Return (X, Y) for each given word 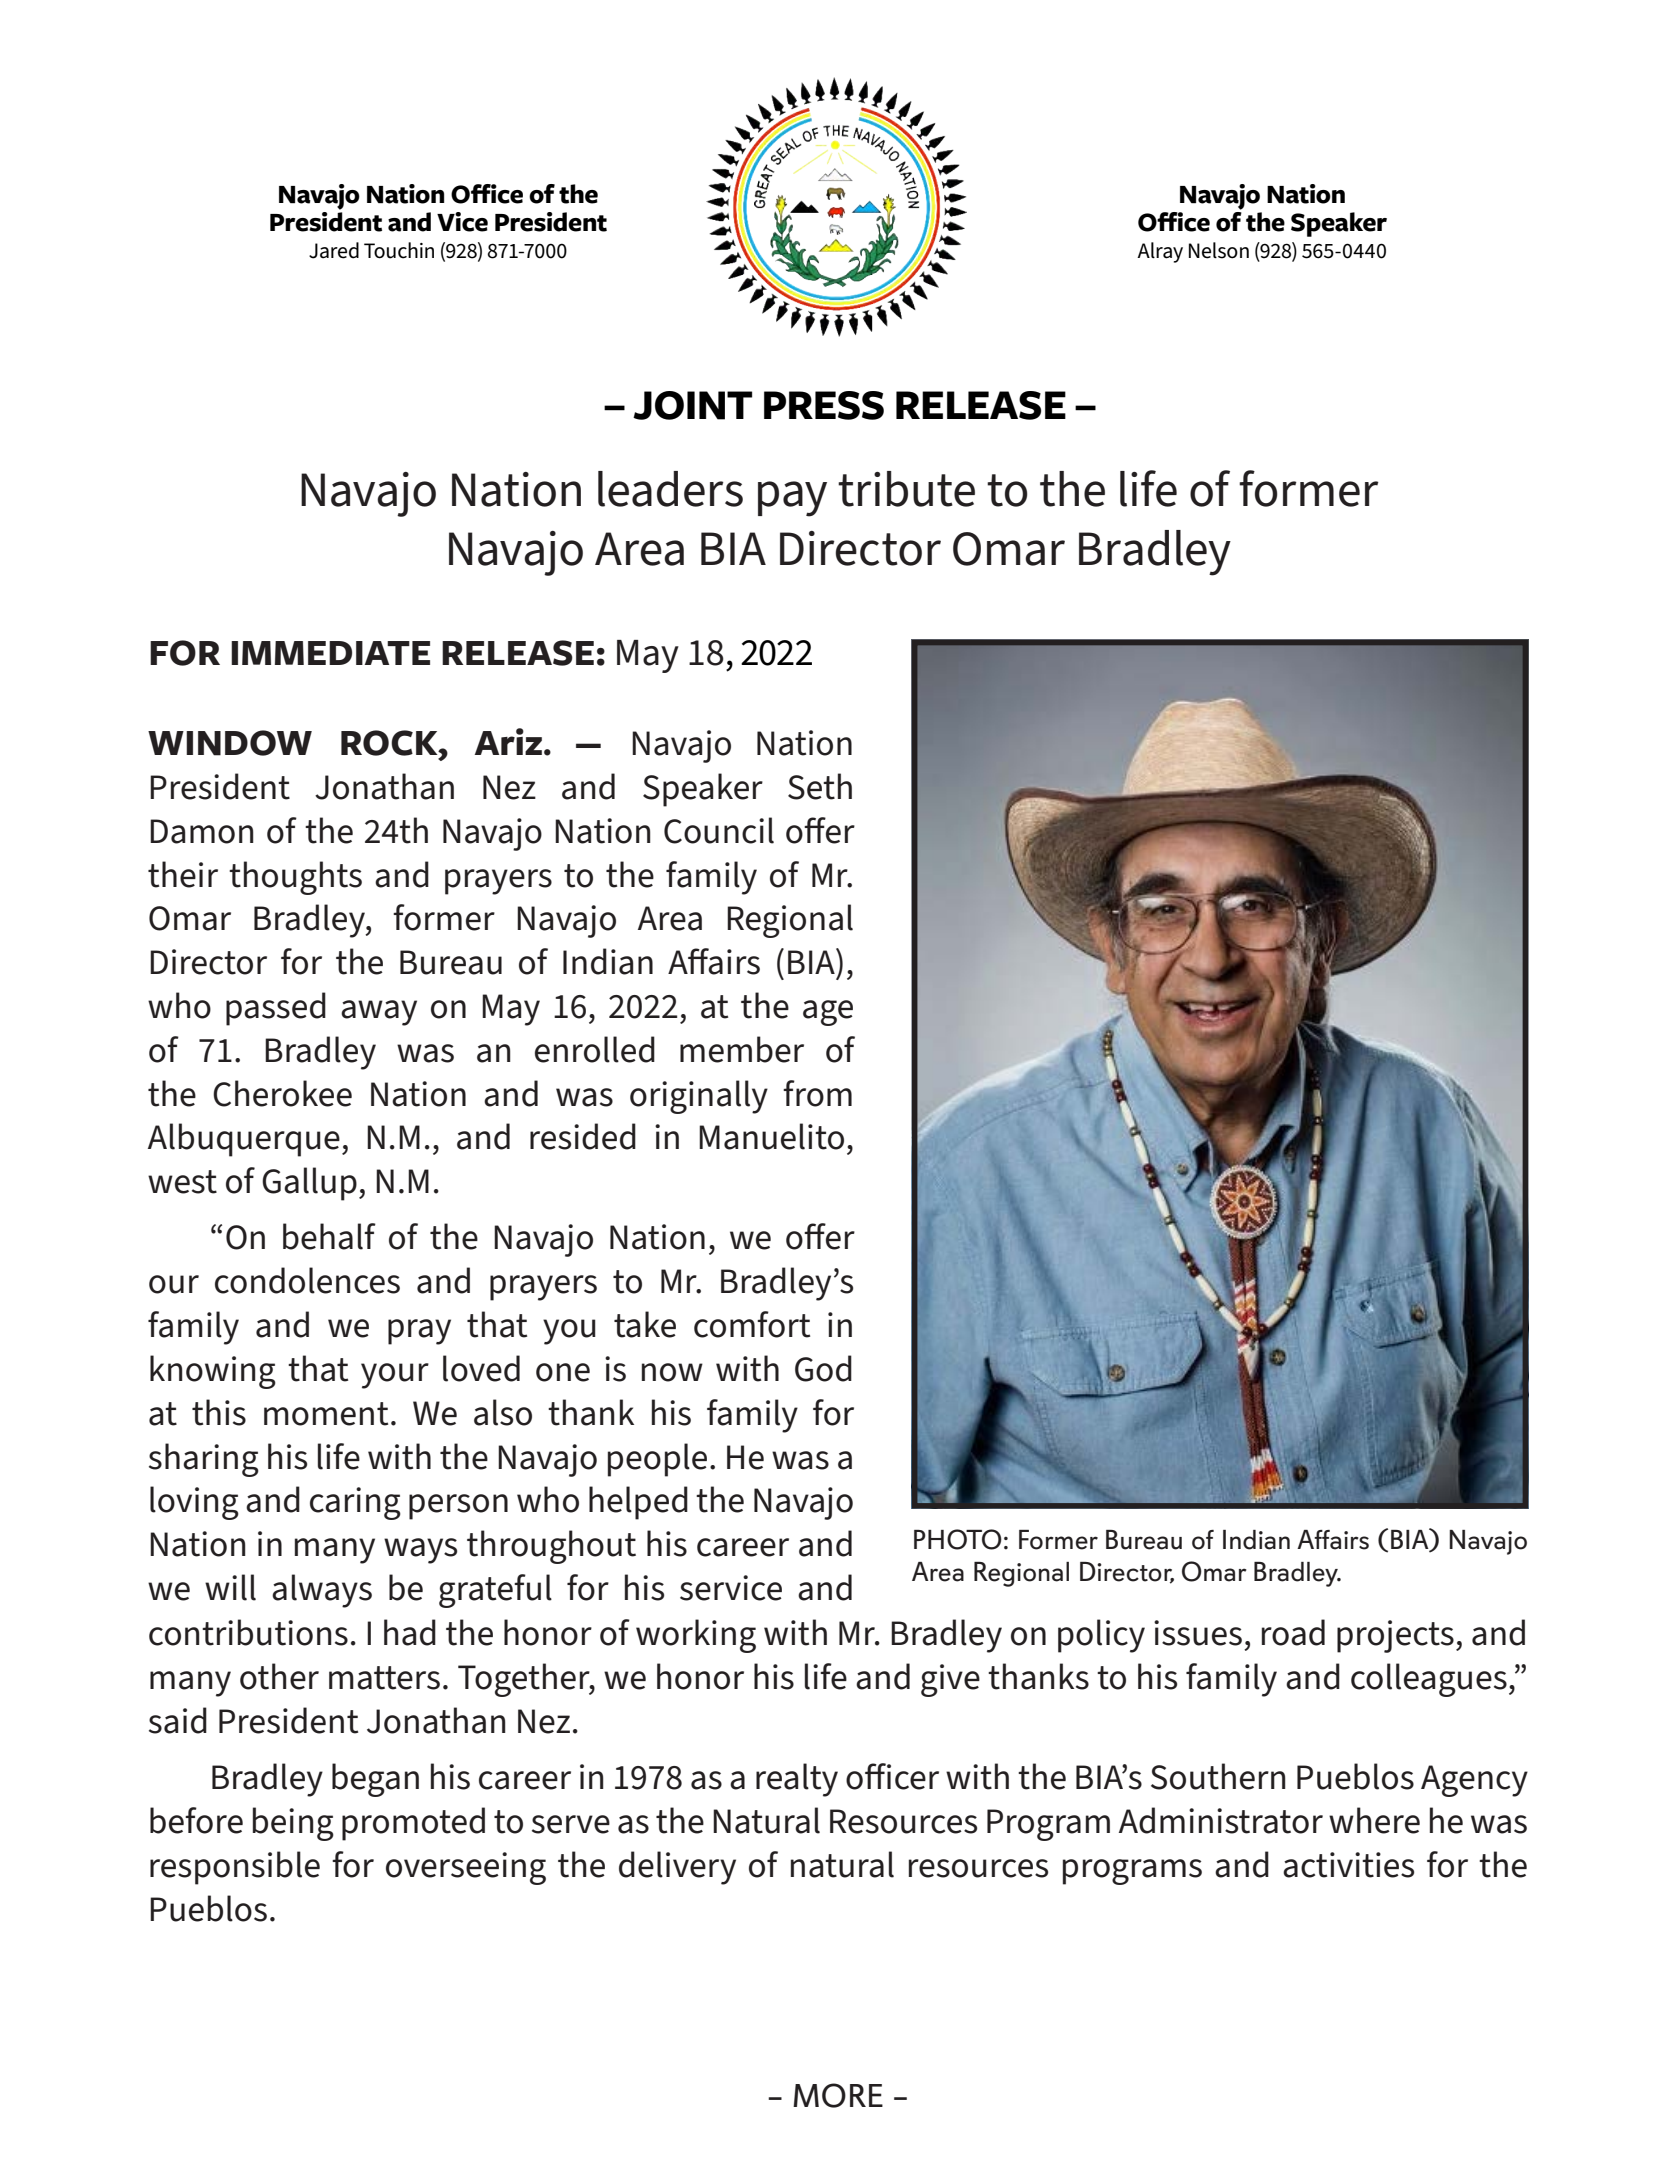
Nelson (1219, 250)
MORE (838, 2095)
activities (1348, 1865)
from (817, 1093)
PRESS (824, 405)
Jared (334, 250)
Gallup (309, 1184)
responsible (235, 1868)
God (823, 1368)
